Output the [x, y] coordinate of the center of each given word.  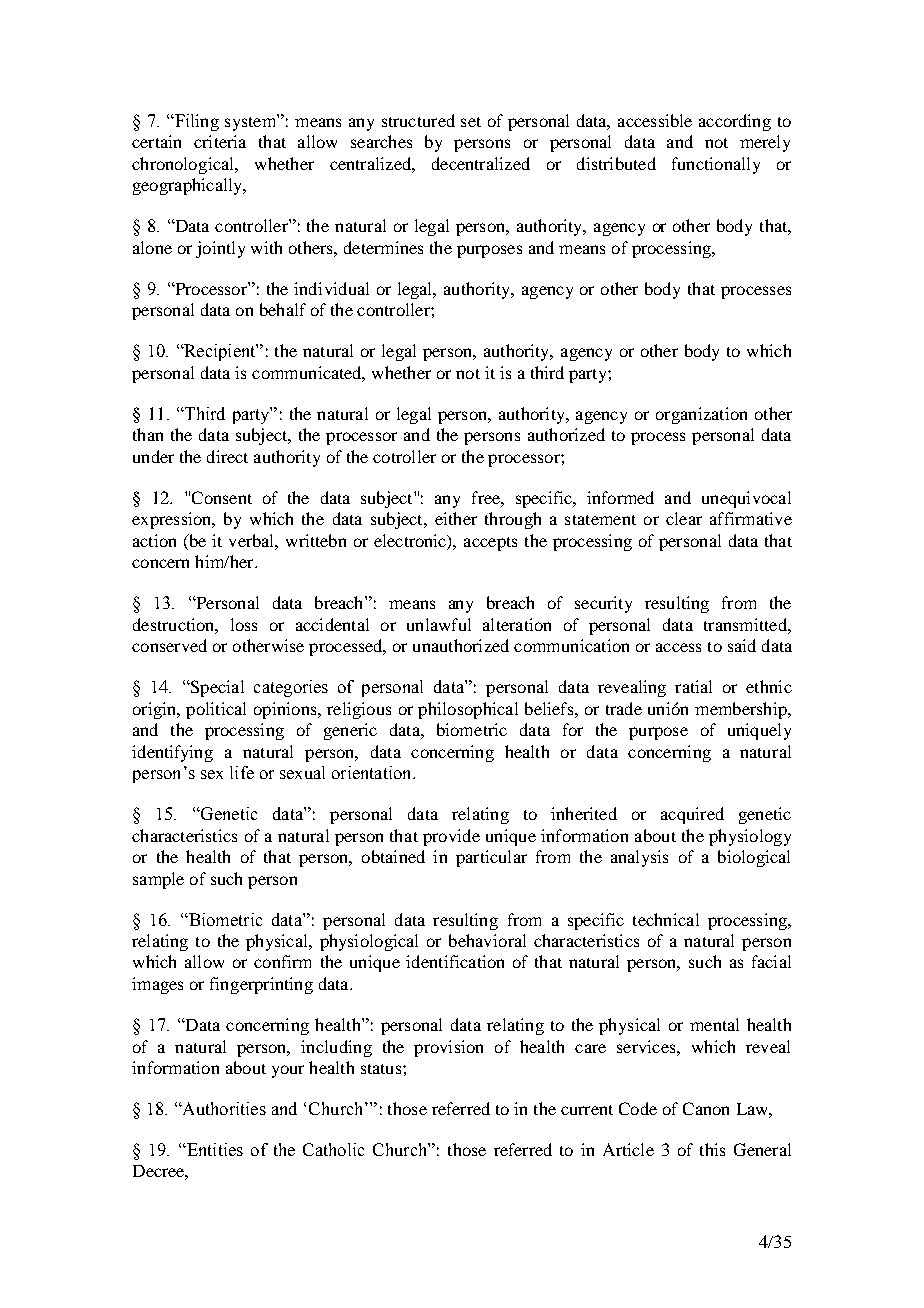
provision [448, 1048]
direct [227, 456]
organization [701, 415]
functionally [716, 165]
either [456, 518]
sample [158, 880]
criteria [220, 141]
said [742, 645]
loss [244, 624]
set [471, 122]
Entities [214, 1149]
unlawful [439, 624]
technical [666, 919]
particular [491, 858]
